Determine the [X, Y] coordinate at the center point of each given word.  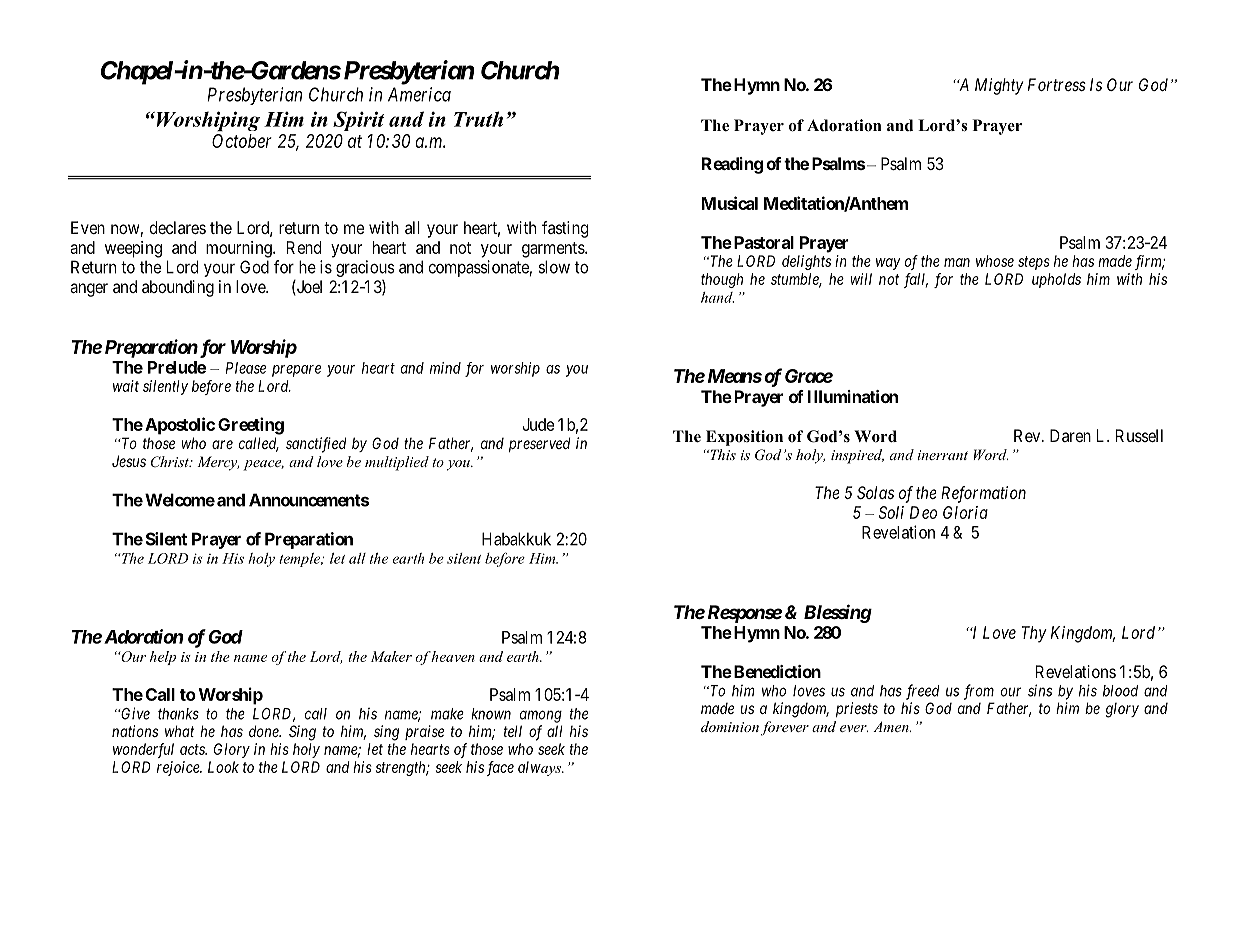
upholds [1056, 280]
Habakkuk [516, 539]
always [541, 768]
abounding [178, 288]
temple [301, 560]
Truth [478, 119]
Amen [892, 726]
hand [717, 297]
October [242, 141]
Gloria [965, 512]
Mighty [999, 86]
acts [193, 749]
